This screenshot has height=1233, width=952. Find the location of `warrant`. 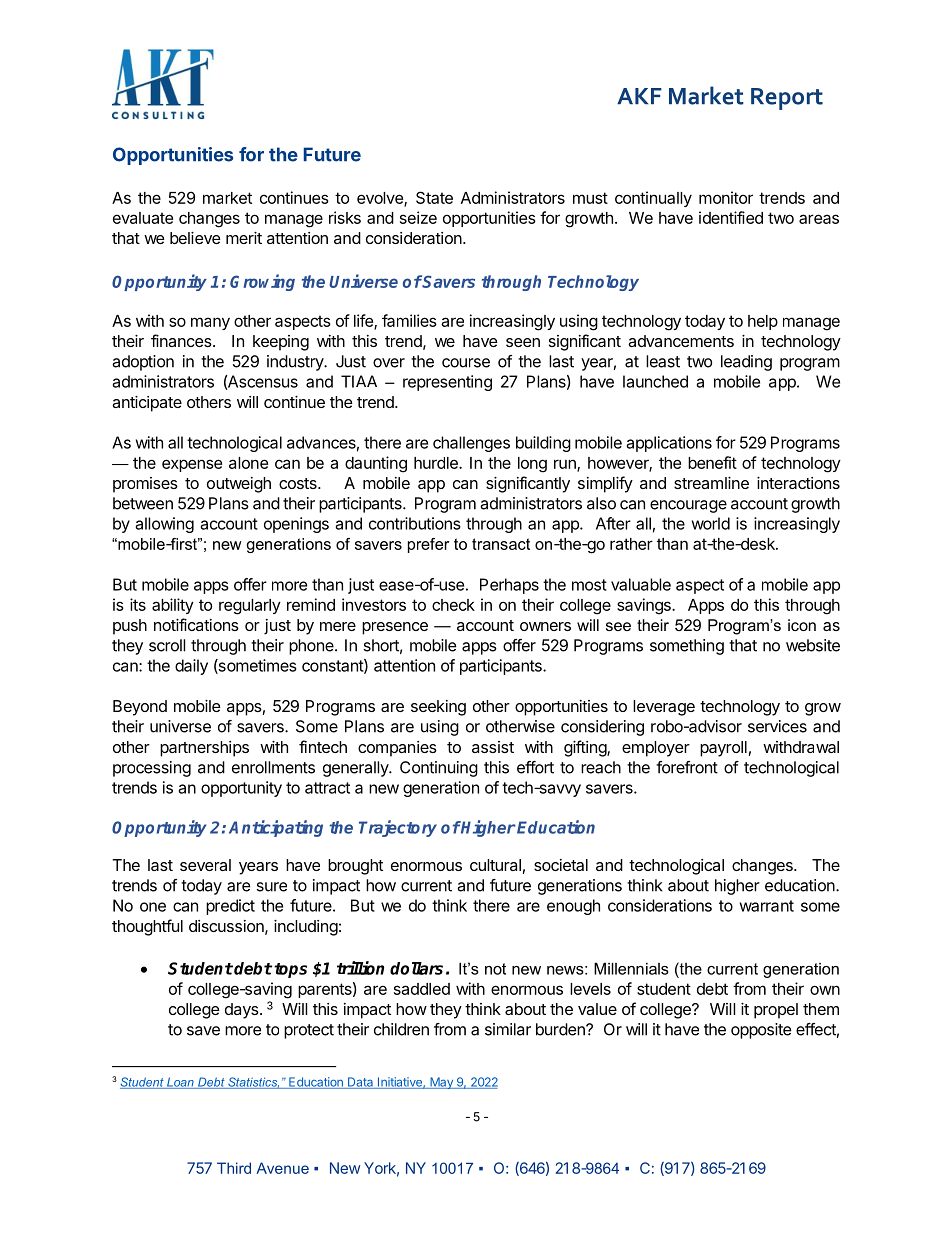

warrant is located at coordinates (767, 906).
